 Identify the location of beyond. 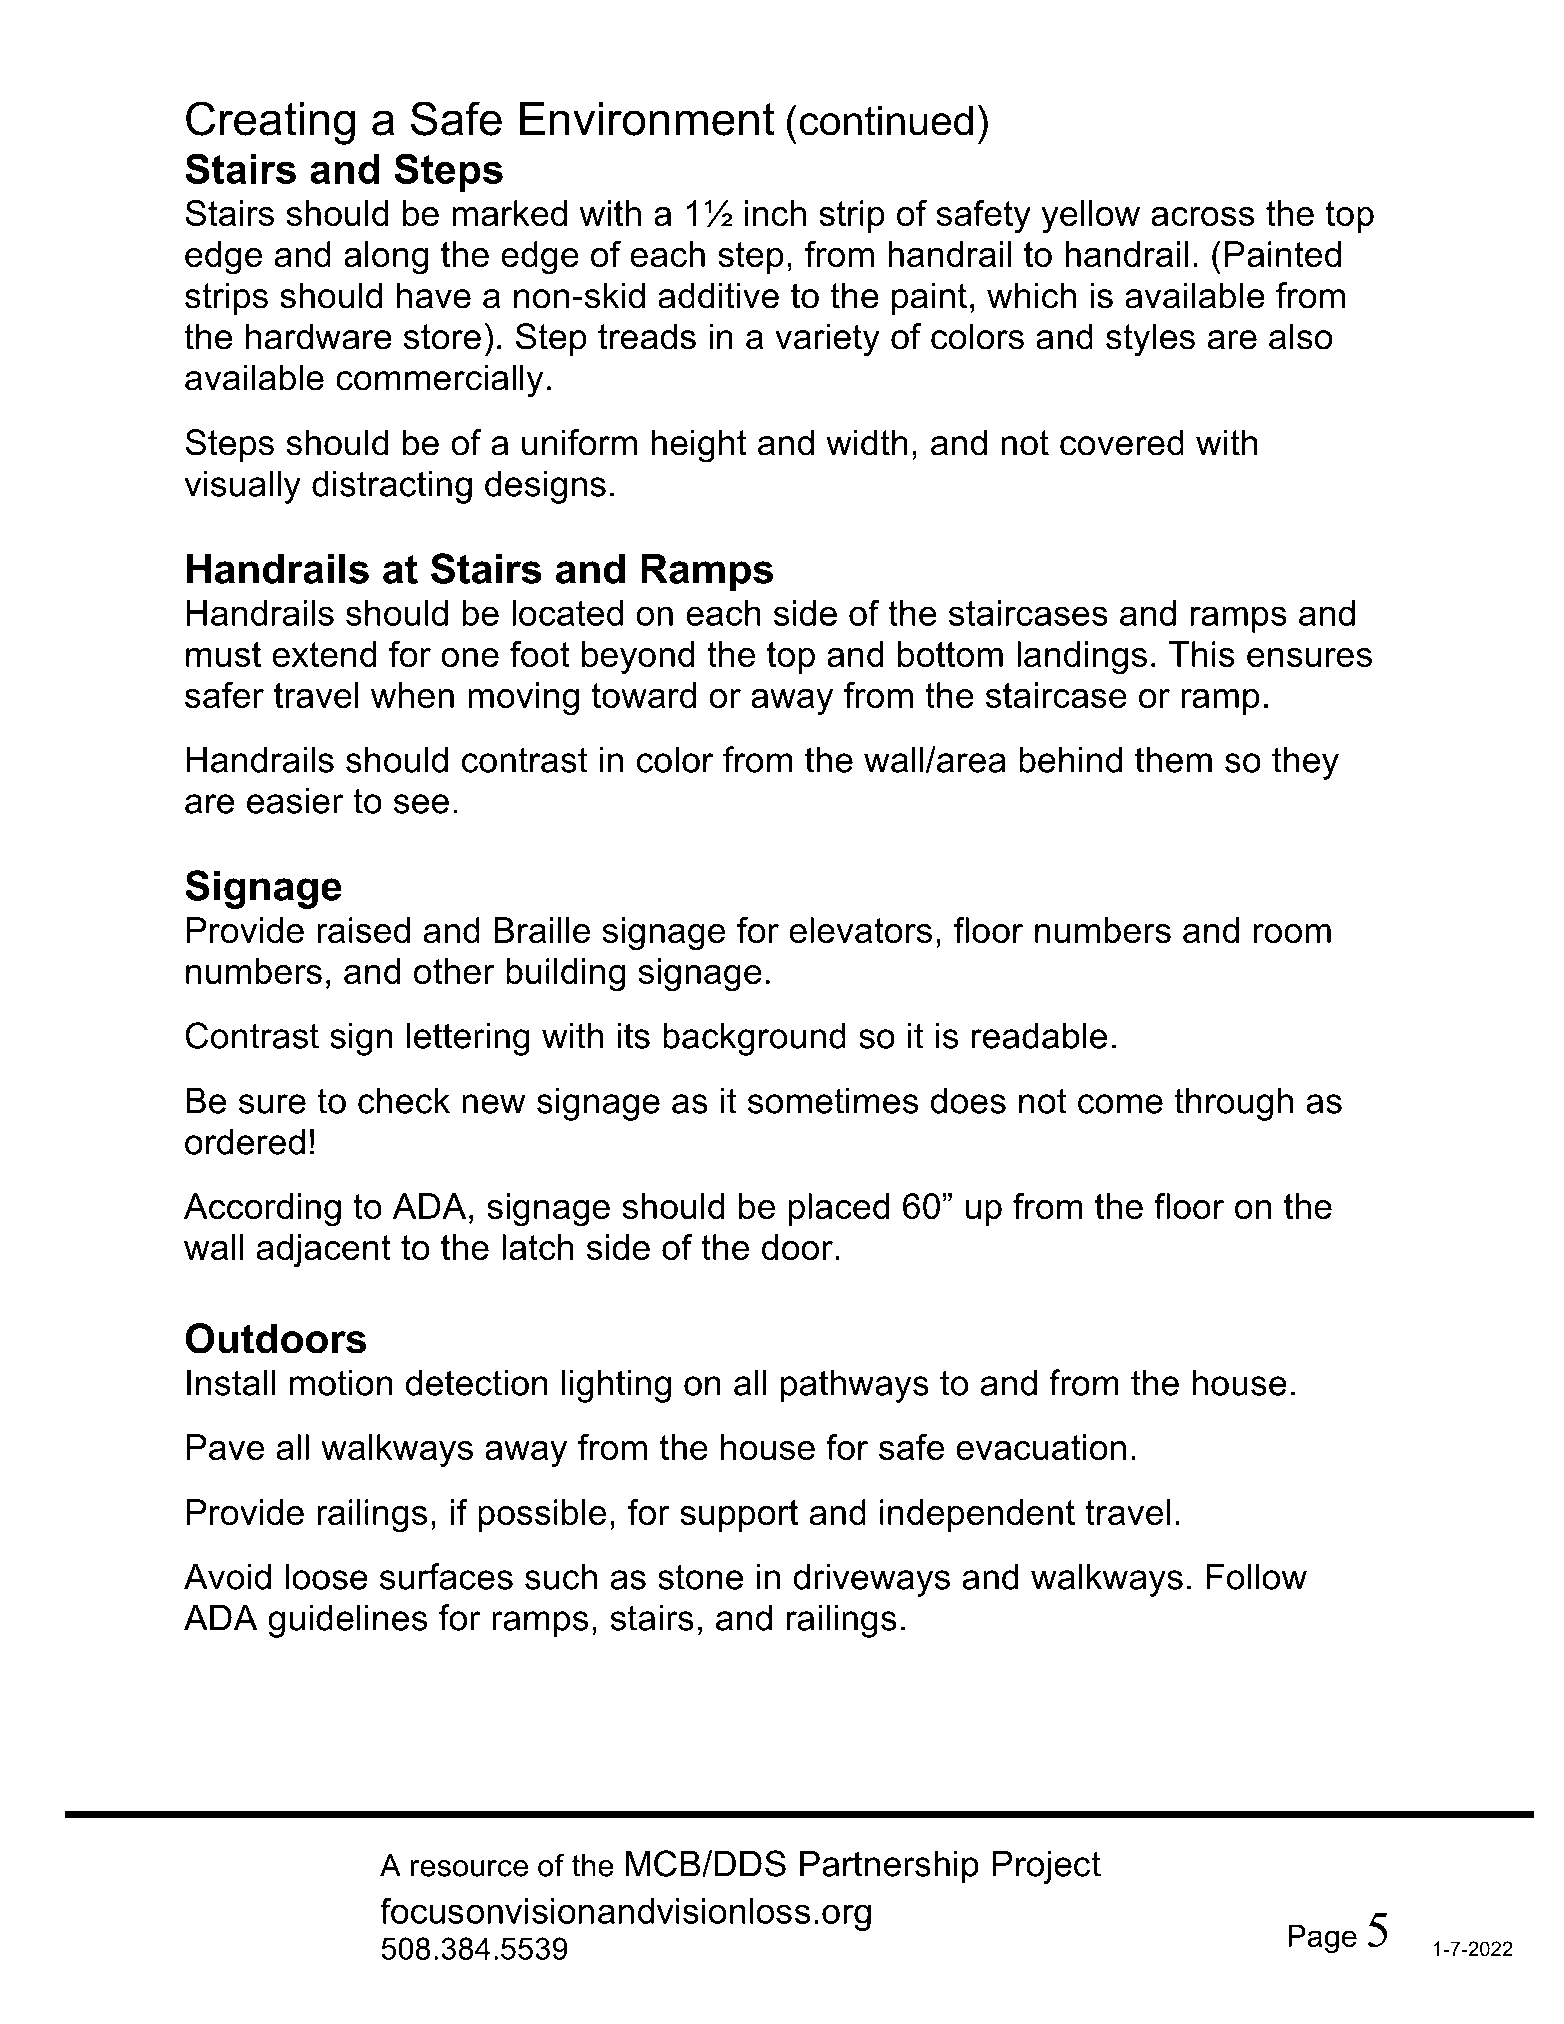
(638, 658).
